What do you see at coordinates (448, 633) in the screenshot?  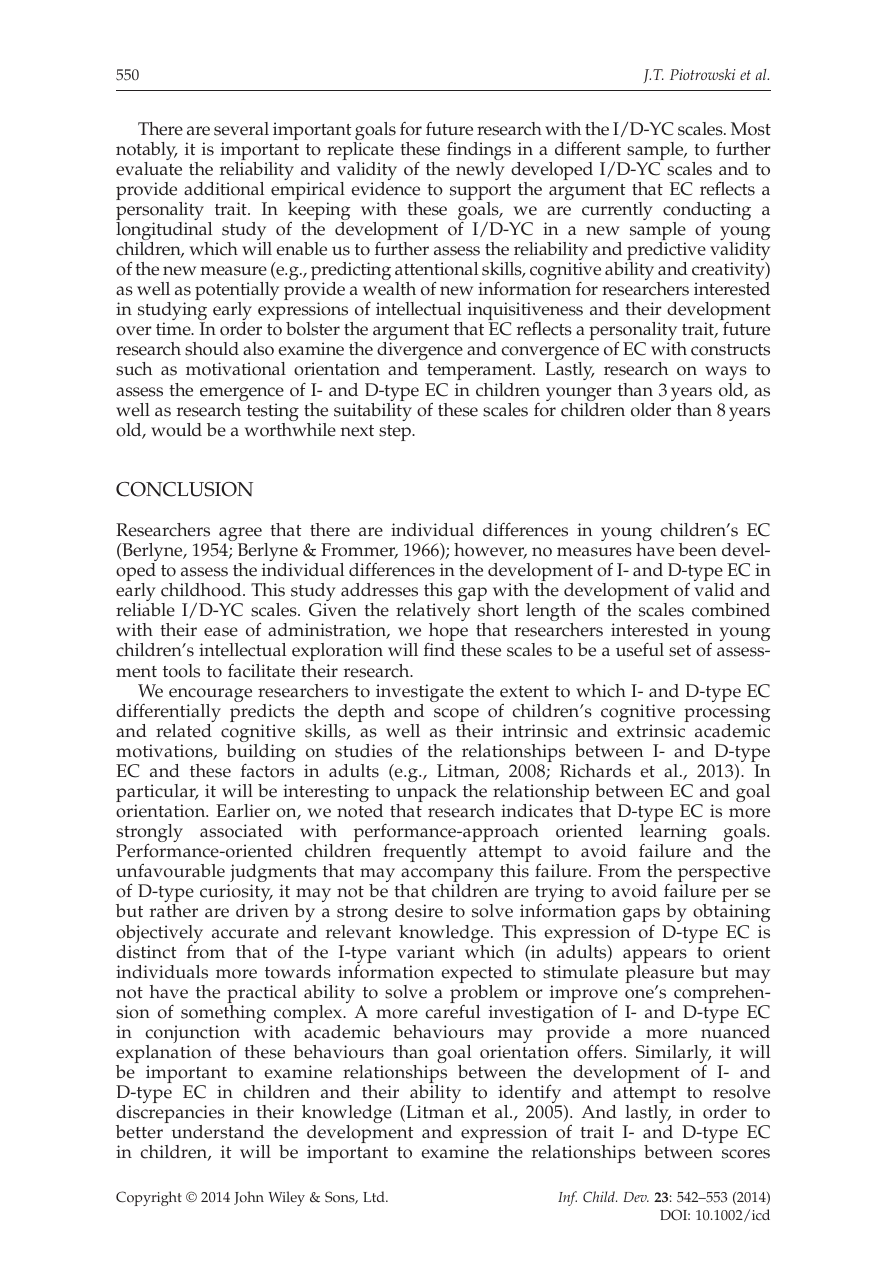 I see `hope` at bounding box center [448, 633].
